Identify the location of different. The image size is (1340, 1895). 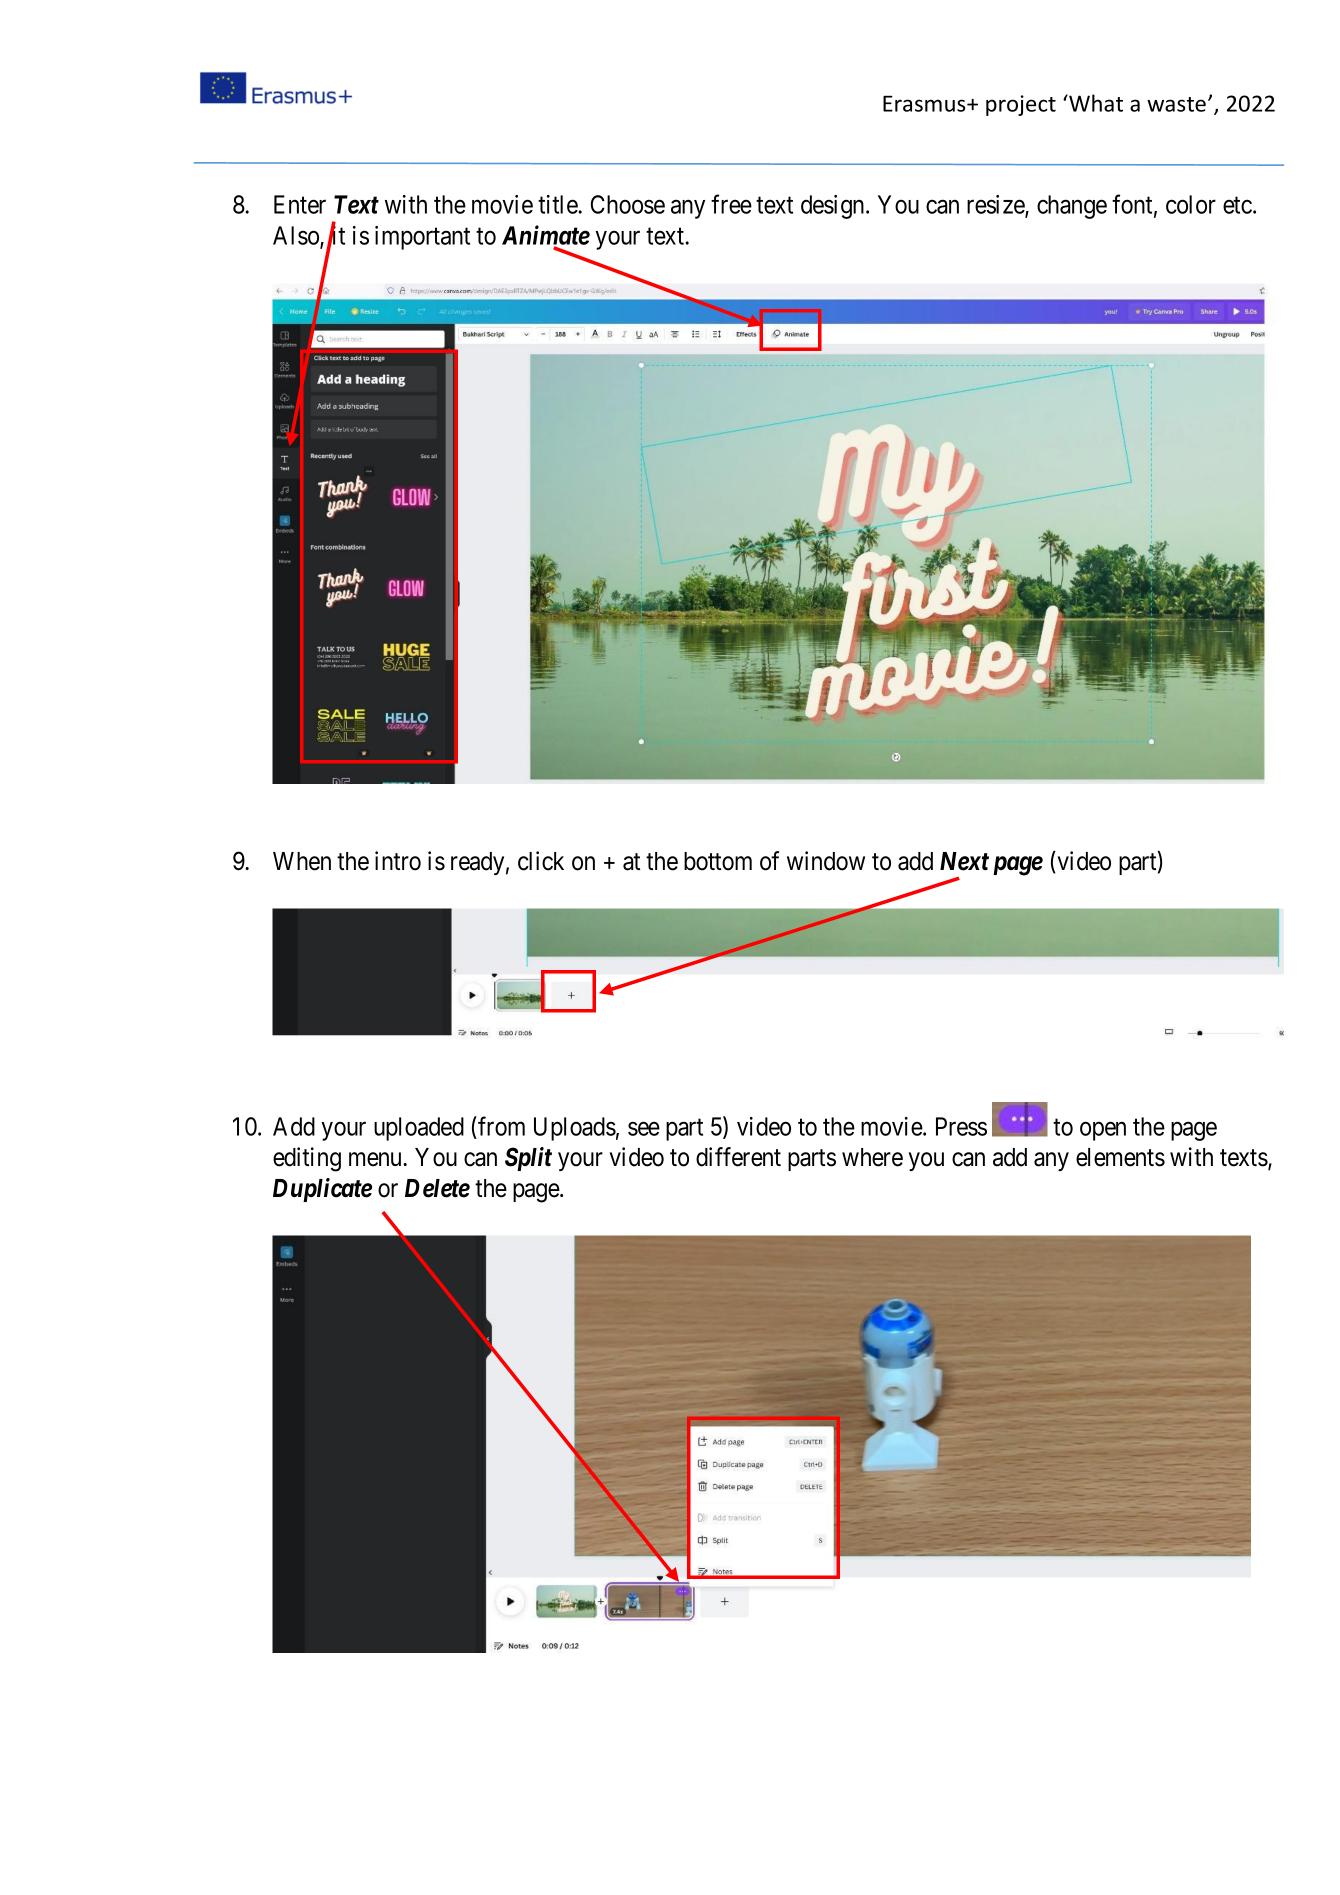
(738, 1157).
